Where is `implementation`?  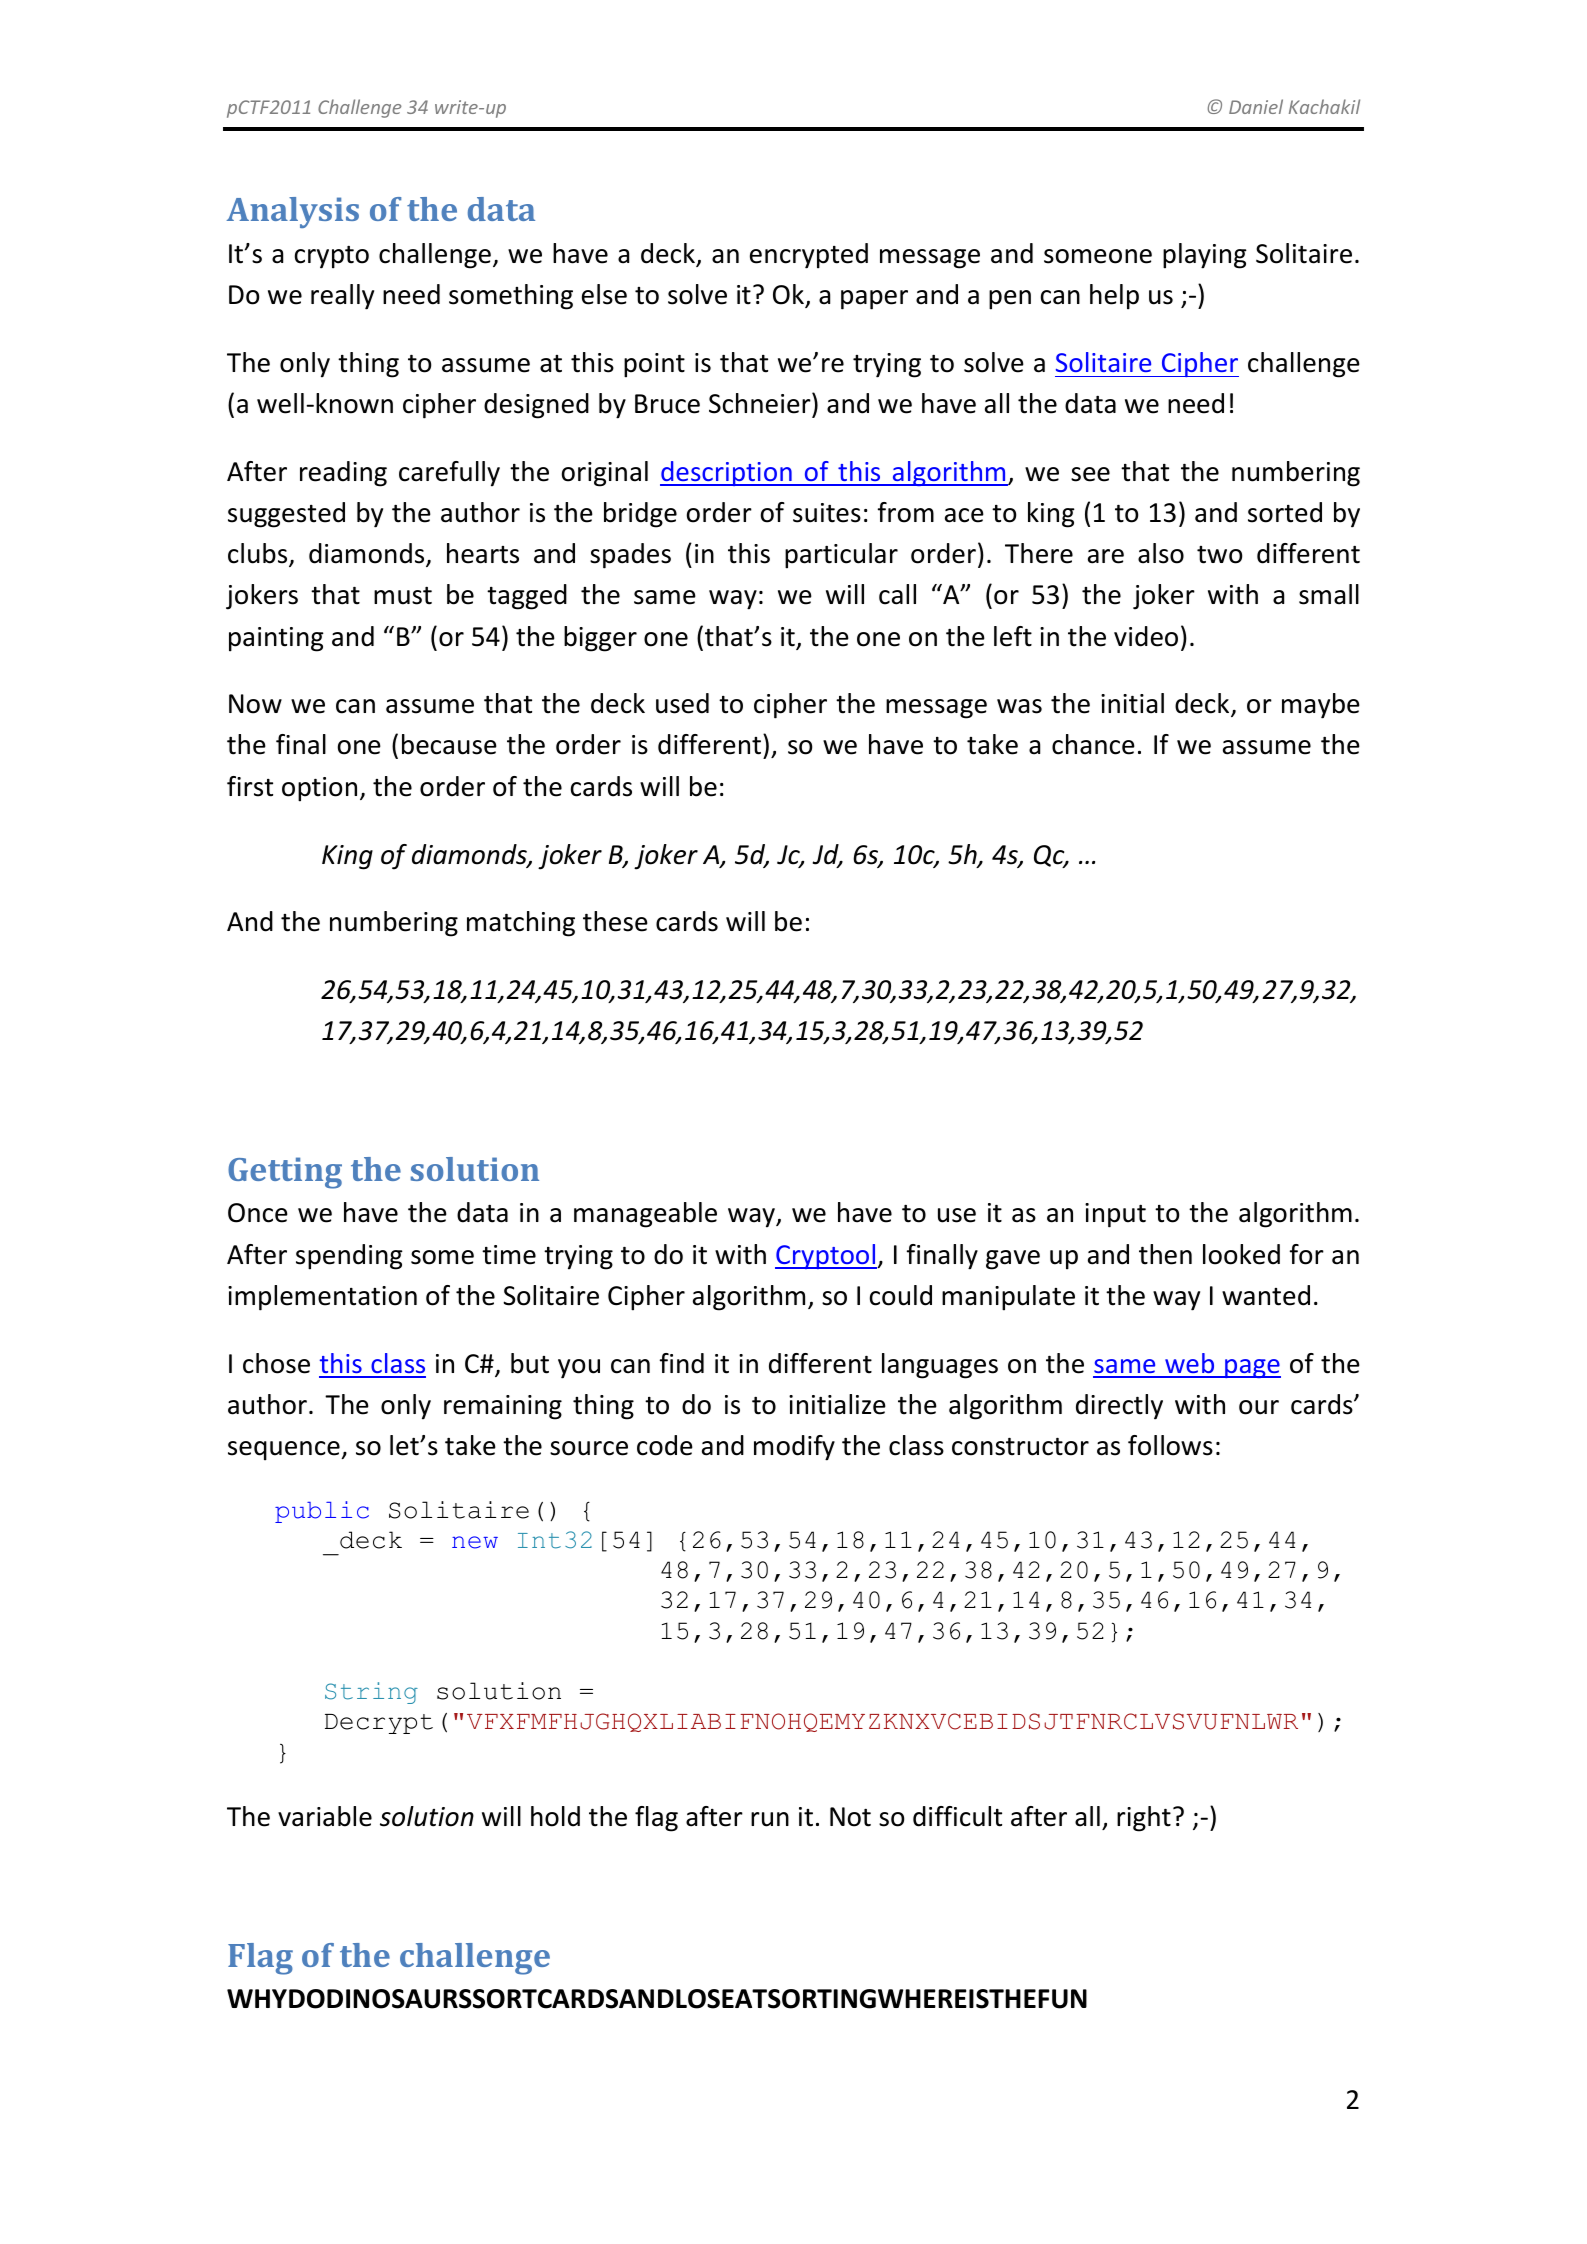
implementation is located at coordinates (322, 1298).
